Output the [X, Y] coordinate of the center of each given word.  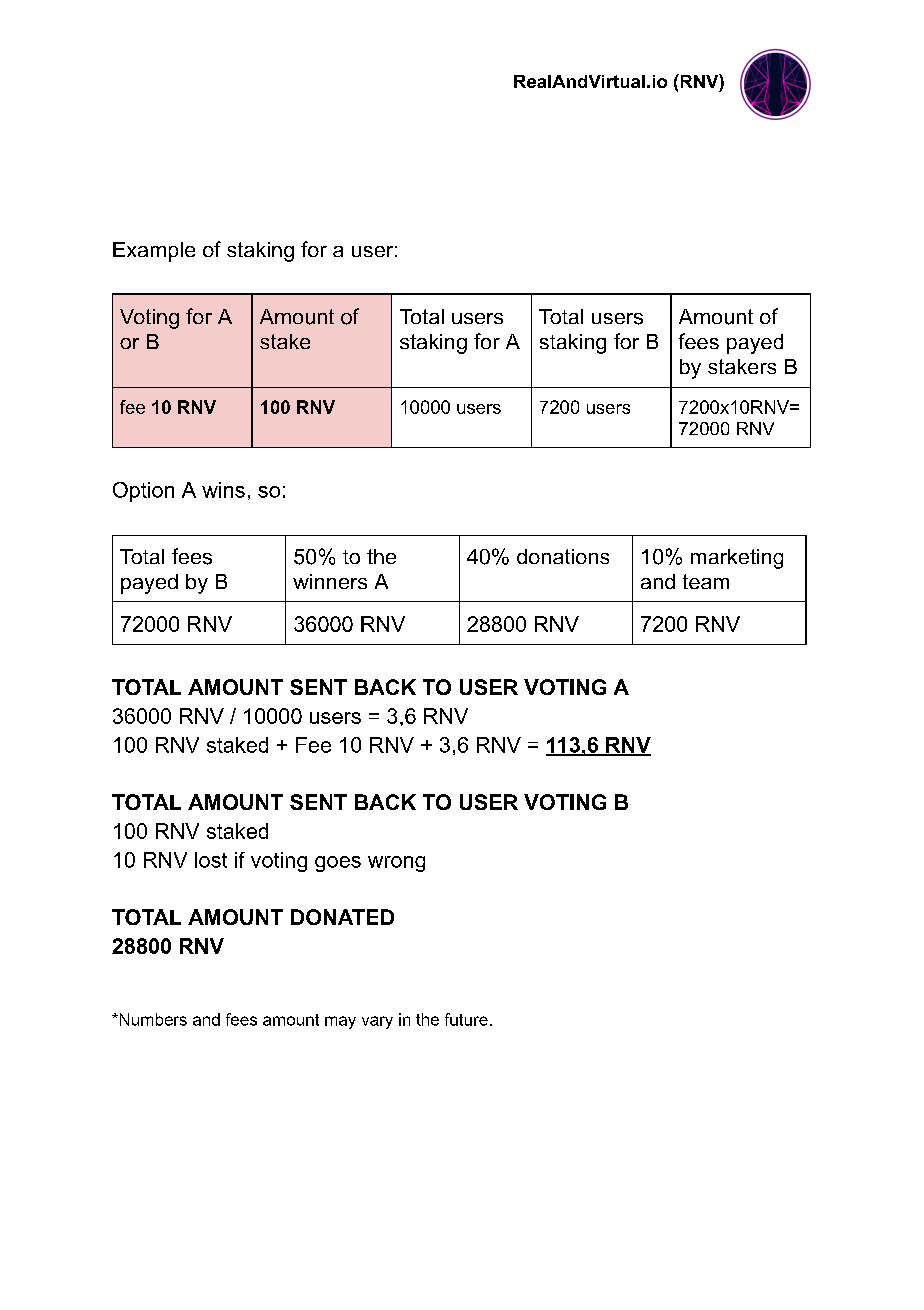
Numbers [152, 1019]
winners [330, 581]
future [466, 1019]
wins [223, 490]
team [706, 581]
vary [377, 1022]
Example [154, 252]
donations [563, 556]
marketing [737, 559]
